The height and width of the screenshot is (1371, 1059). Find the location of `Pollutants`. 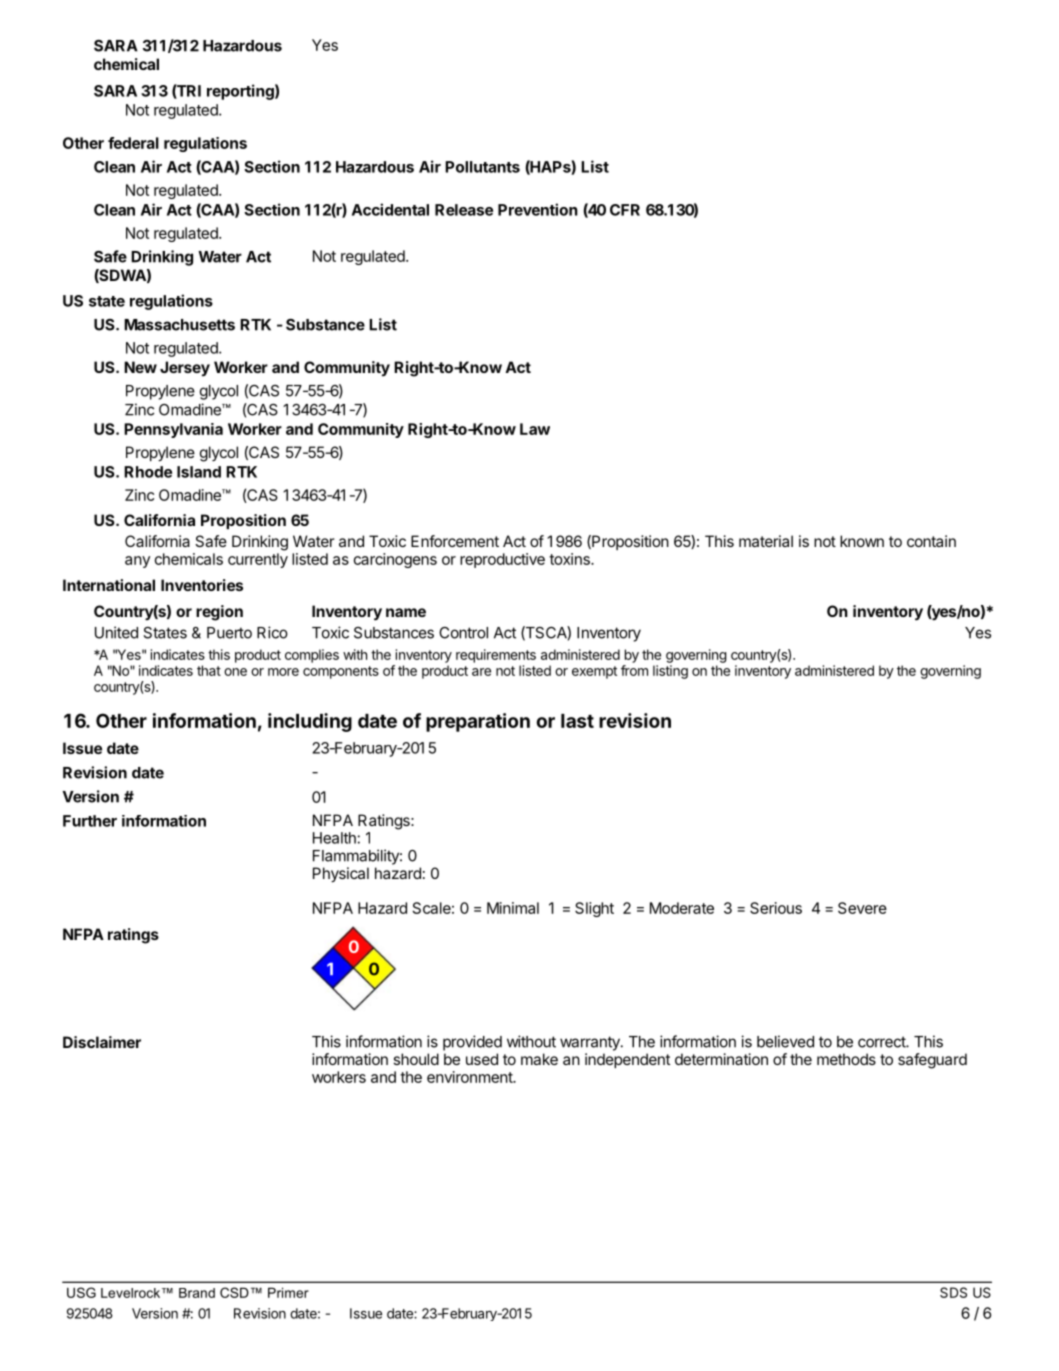

Pollutants is located at coordinates (482, 167).
